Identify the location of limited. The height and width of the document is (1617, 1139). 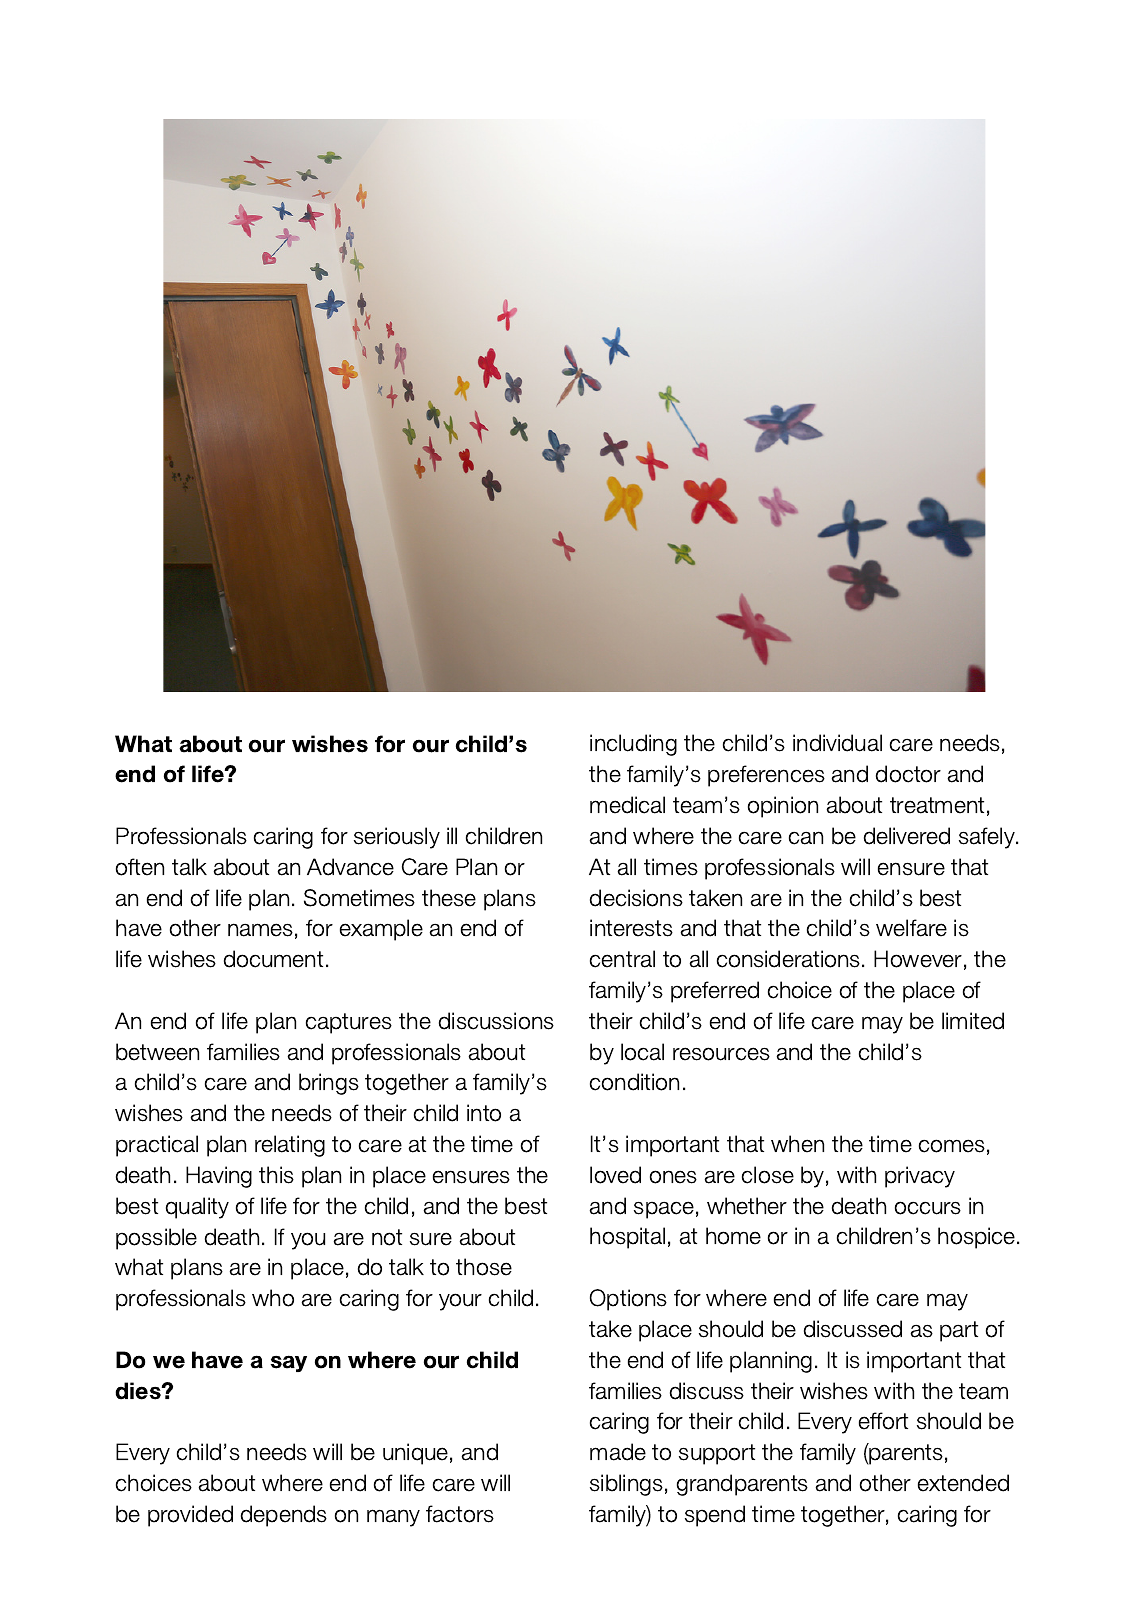
(973, 1021).
